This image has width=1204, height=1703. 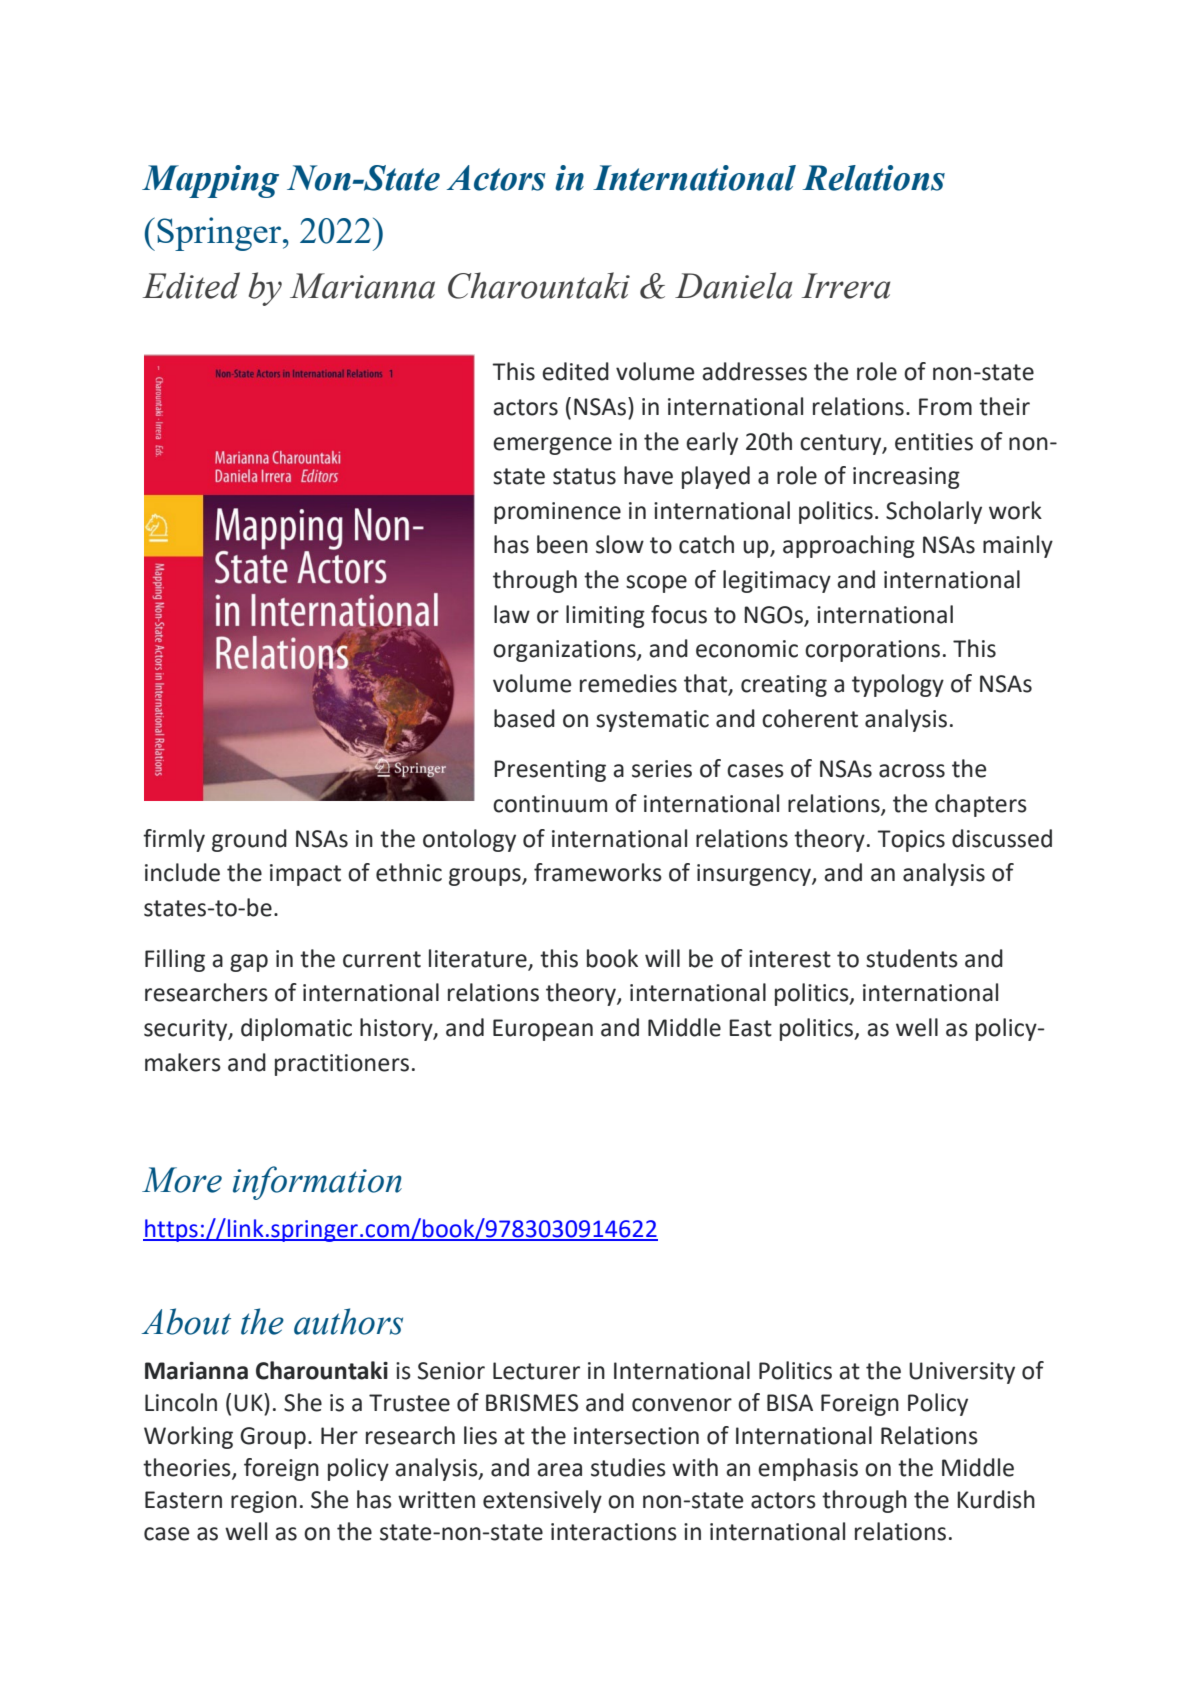 What do you see at coordinates (317, 1183) in the image?
I see `information` at bounding box center [317, 1183].
